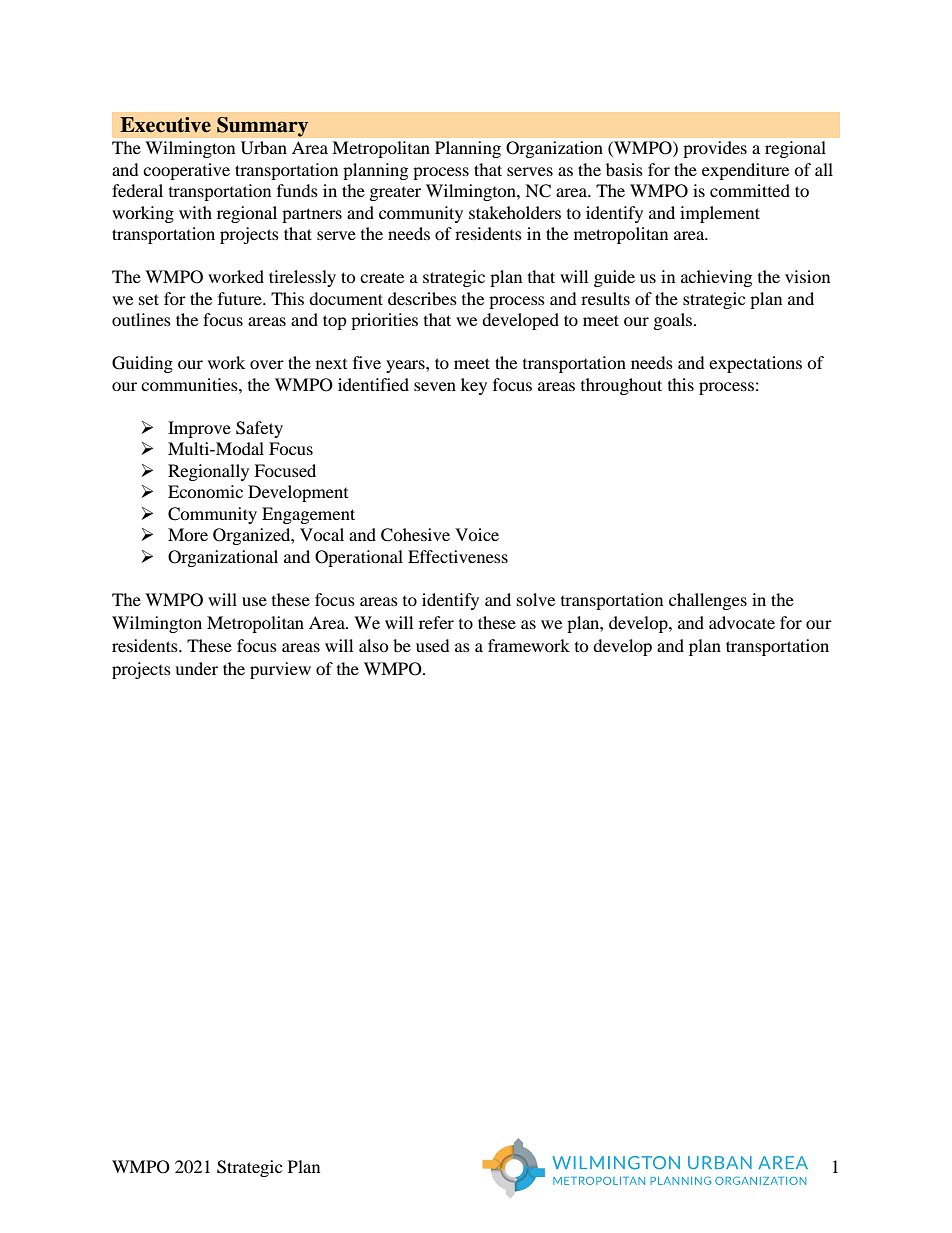 The height and width of the screenshot is (1233, 952). What do you see at coordinates (395, 194) in the screenshot?
I see `greater` at bounding box center [395, 194].
